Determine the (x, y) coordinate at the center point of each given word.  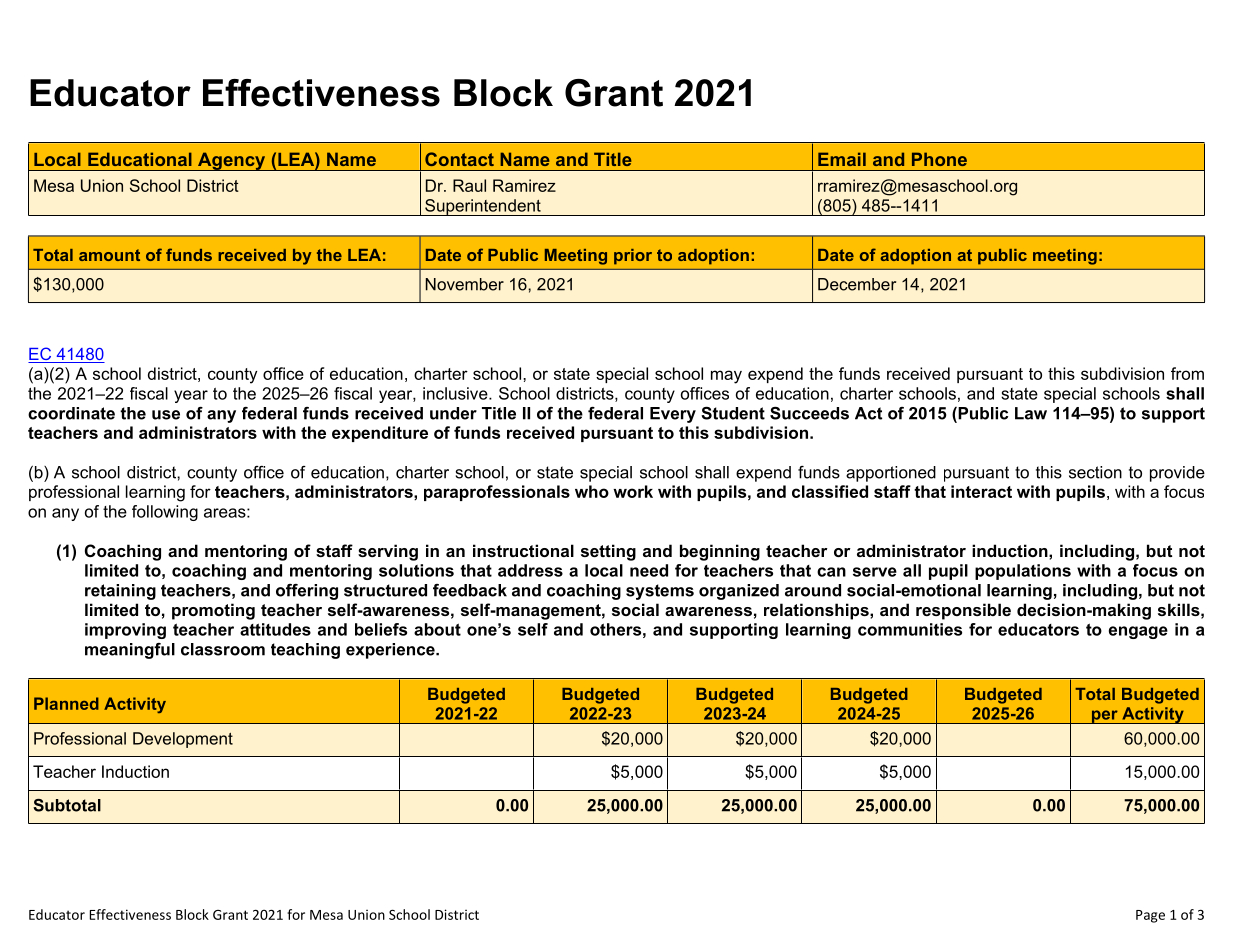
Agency (232, 161)
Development (183, 740)
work (633, 491)
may (726, 377)
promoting (213, 611)
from (1187, 373)
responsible (963, 611)
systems (660, 592)
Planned (66, 703)
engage (1138, 632)
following (165, 513)
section (1095, 472)
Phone (939, 159)
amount (109, 255)
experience (391, 651)
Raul (469, 185)
